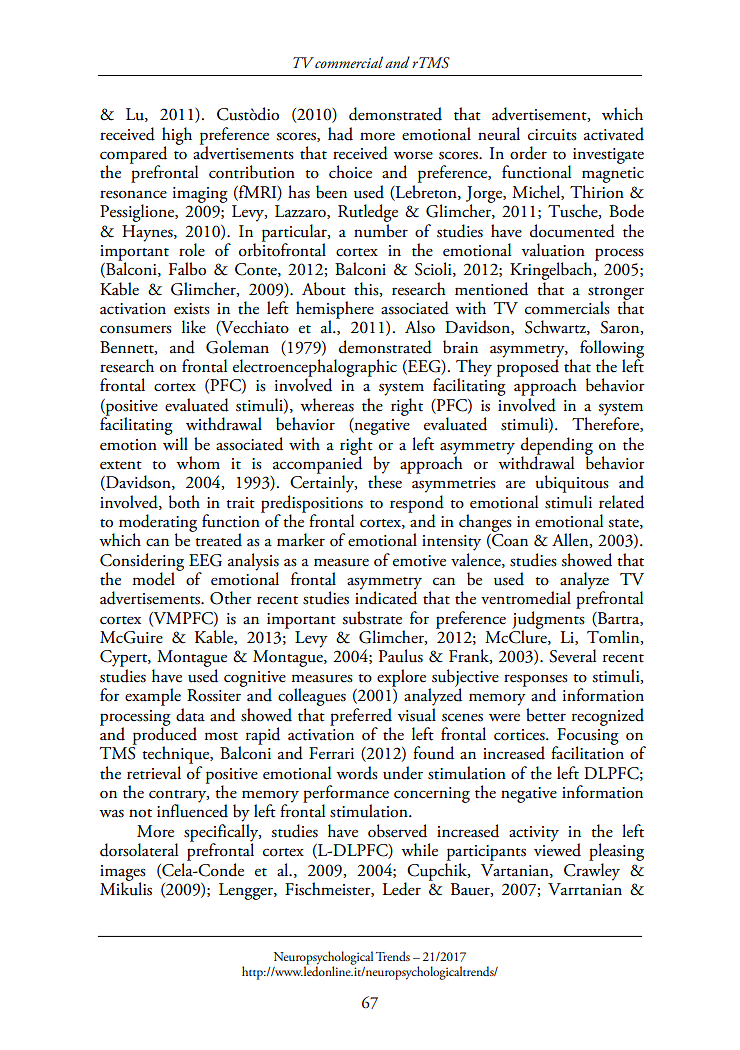 Image resolution: width=740 pixels, height=1050 pixels. What do you see at coordinates (177, 137) in the screenshot?
I see `high` at bounding box center [177, 137].
